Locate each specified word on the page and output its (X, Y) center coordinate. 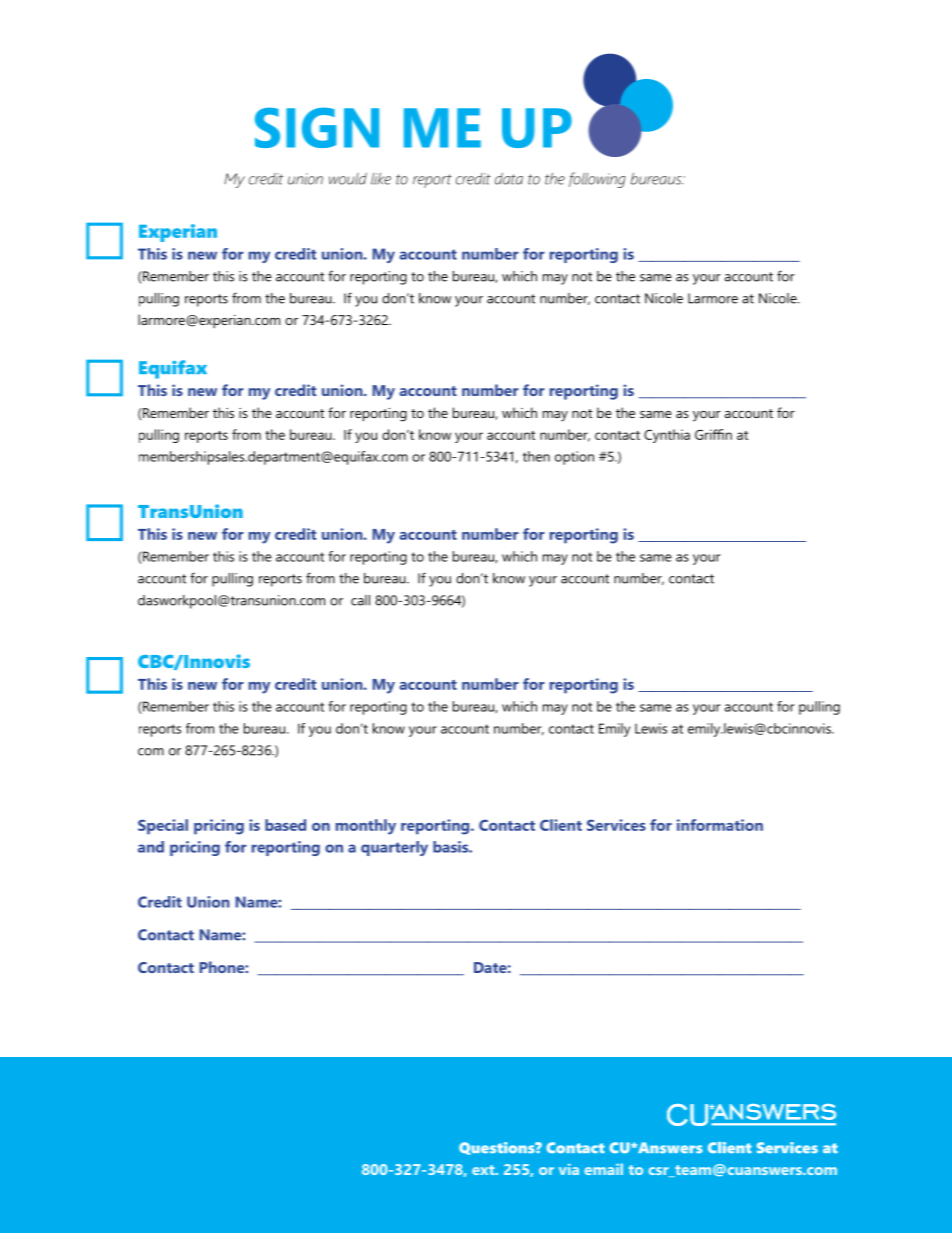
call (360, 600)
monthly (366, 827)
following (597, 180)
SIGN (317, 128)
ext (484, 1170)
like (381, 179)
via (569, 1169)
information (720, 825)
